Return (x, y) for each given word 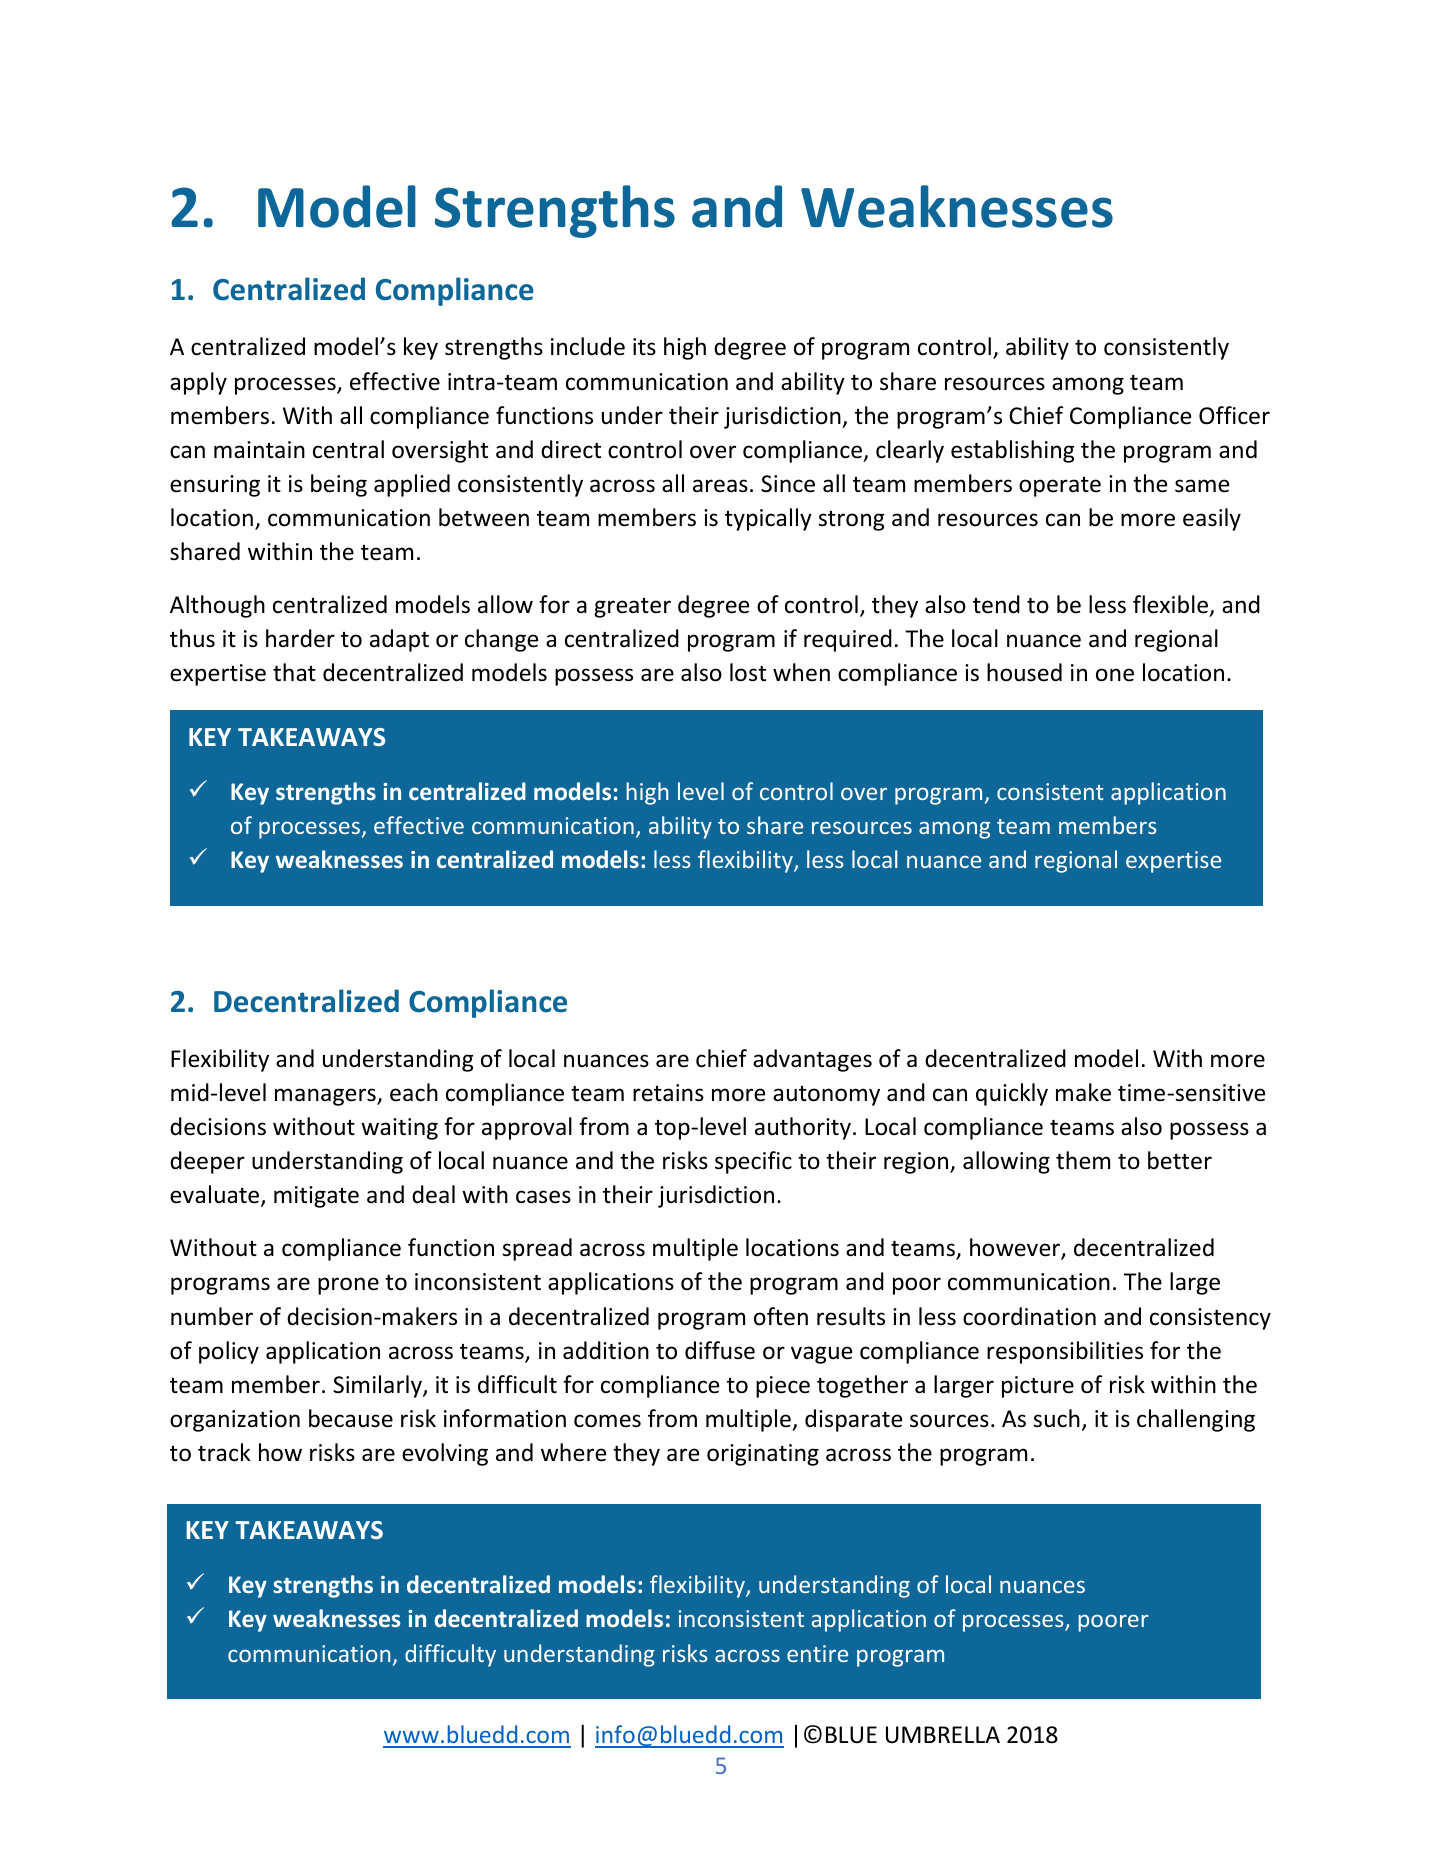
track (224, 1452)
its (644, 347)
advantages (812, 1060)
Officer (1234, 415)
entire (817, 1653)
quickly (1012, 1094)
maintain (259, 450)
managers (326, 1097)
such (1056, 1418)
